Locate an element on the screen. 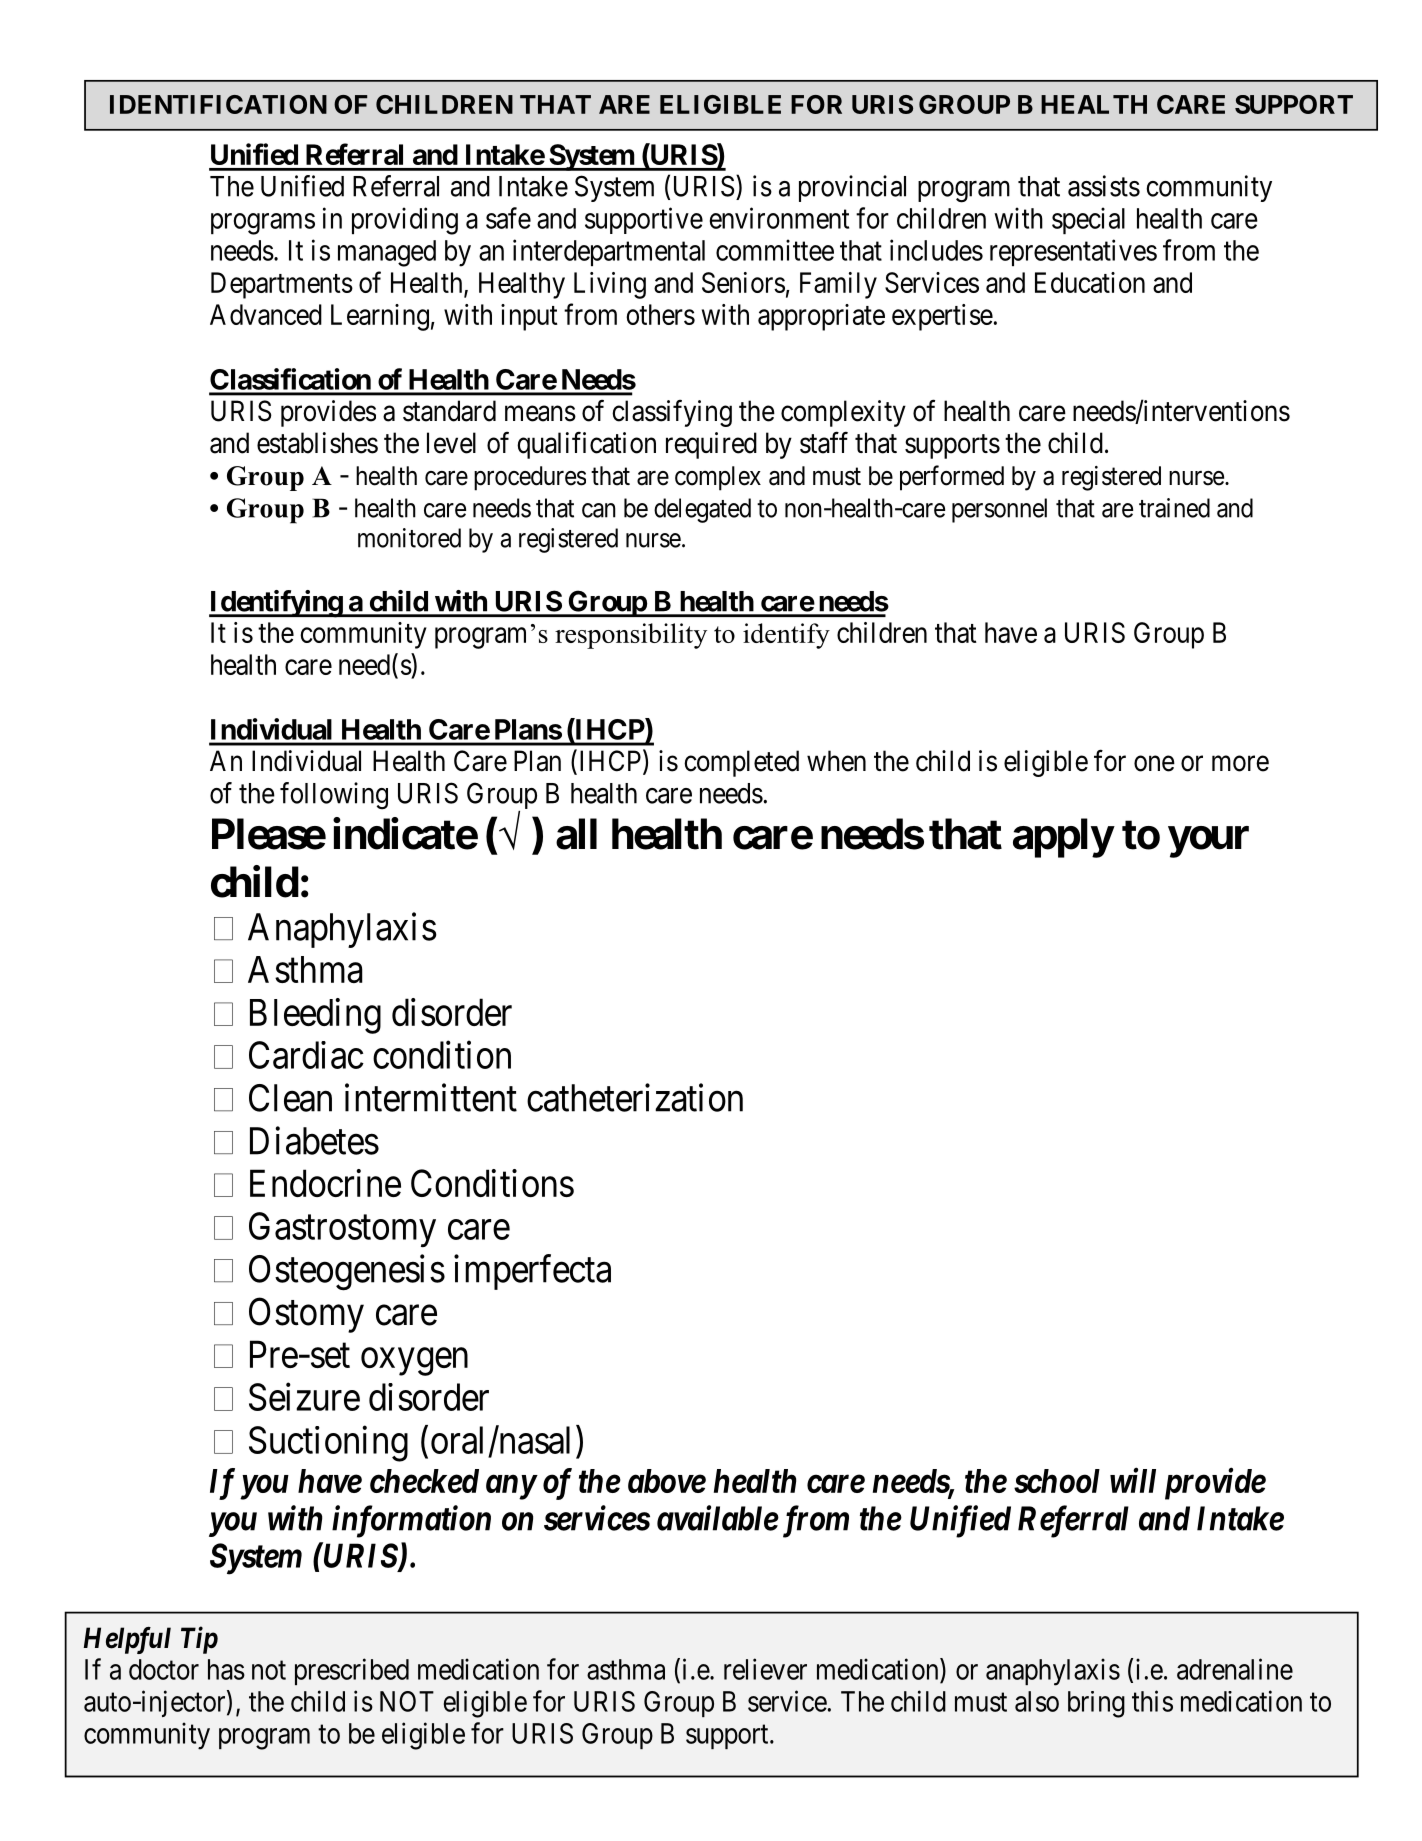 The image size is (1422, 1841). has is located at coordinates (226, 1669).
